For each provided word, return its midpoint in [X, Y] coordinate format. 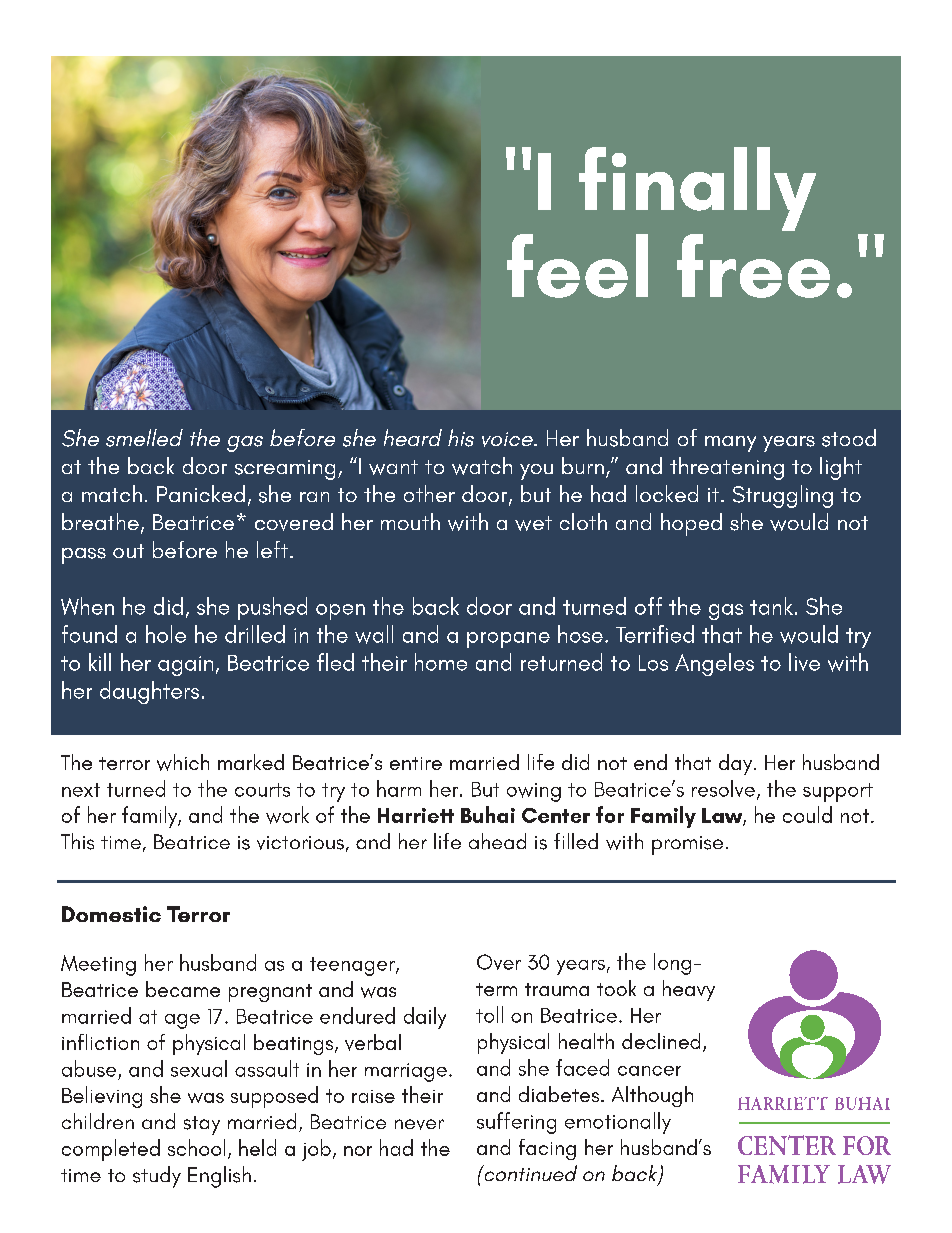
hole [166, 634]
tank [771, 606]
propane [508, 640]
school [196, 1147]
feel [577, 266]
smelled [144, 438]
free [753, 266]
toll [489, 1014]
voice [508, 439]
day [737, 764]
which [183, 762]
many [730, 444]
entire [416, 763]
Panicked [201, 493]
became [183, 989]
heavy [689, 990]
